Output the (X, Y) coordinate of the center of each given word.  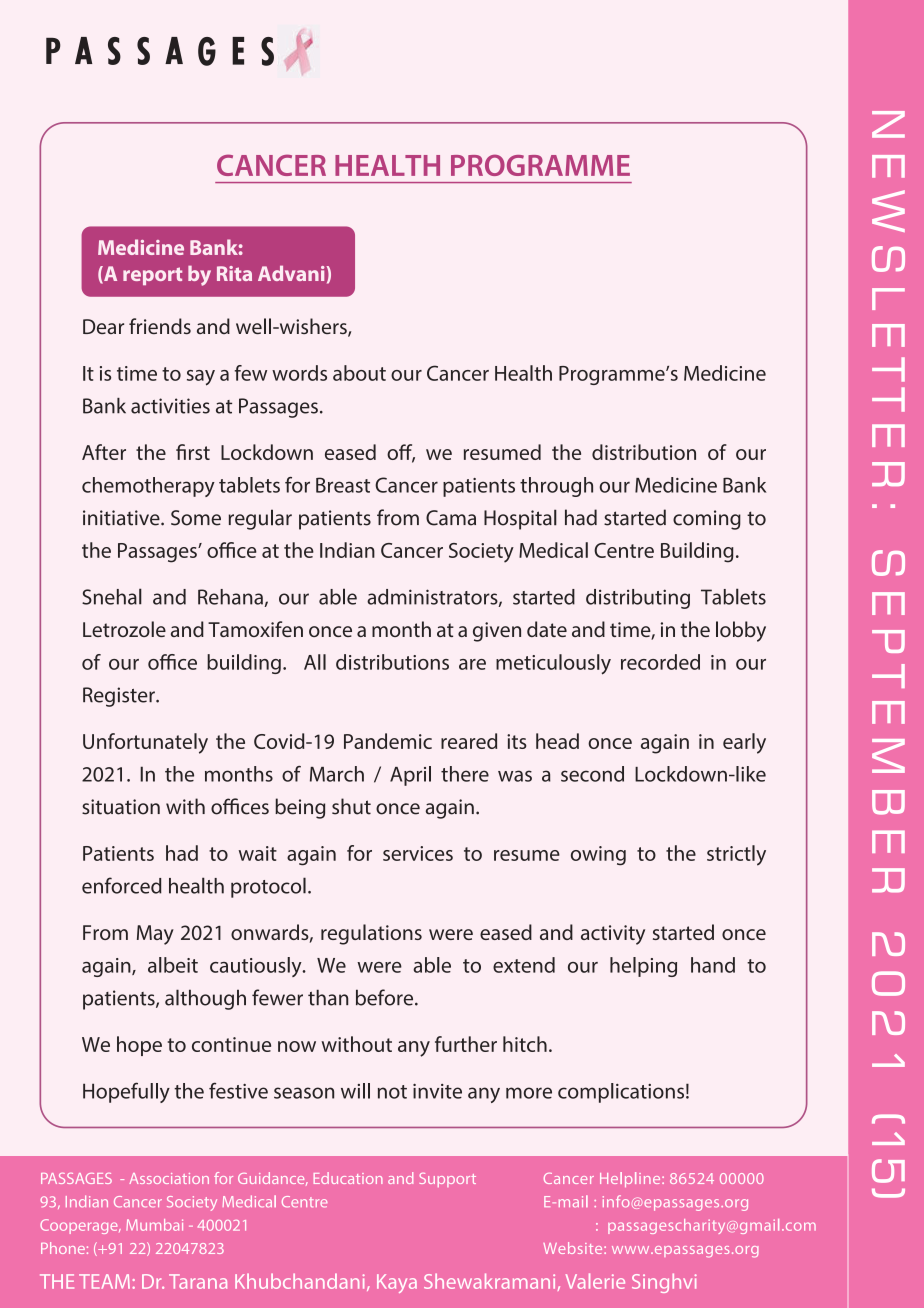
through (556, 487)
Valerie (595, 1281)
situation (121, 807)
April (410, 776)
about (359, 373)
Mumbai (154, 1225)
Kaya (397, 1283)
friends (160, 326)
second (592, 774)
